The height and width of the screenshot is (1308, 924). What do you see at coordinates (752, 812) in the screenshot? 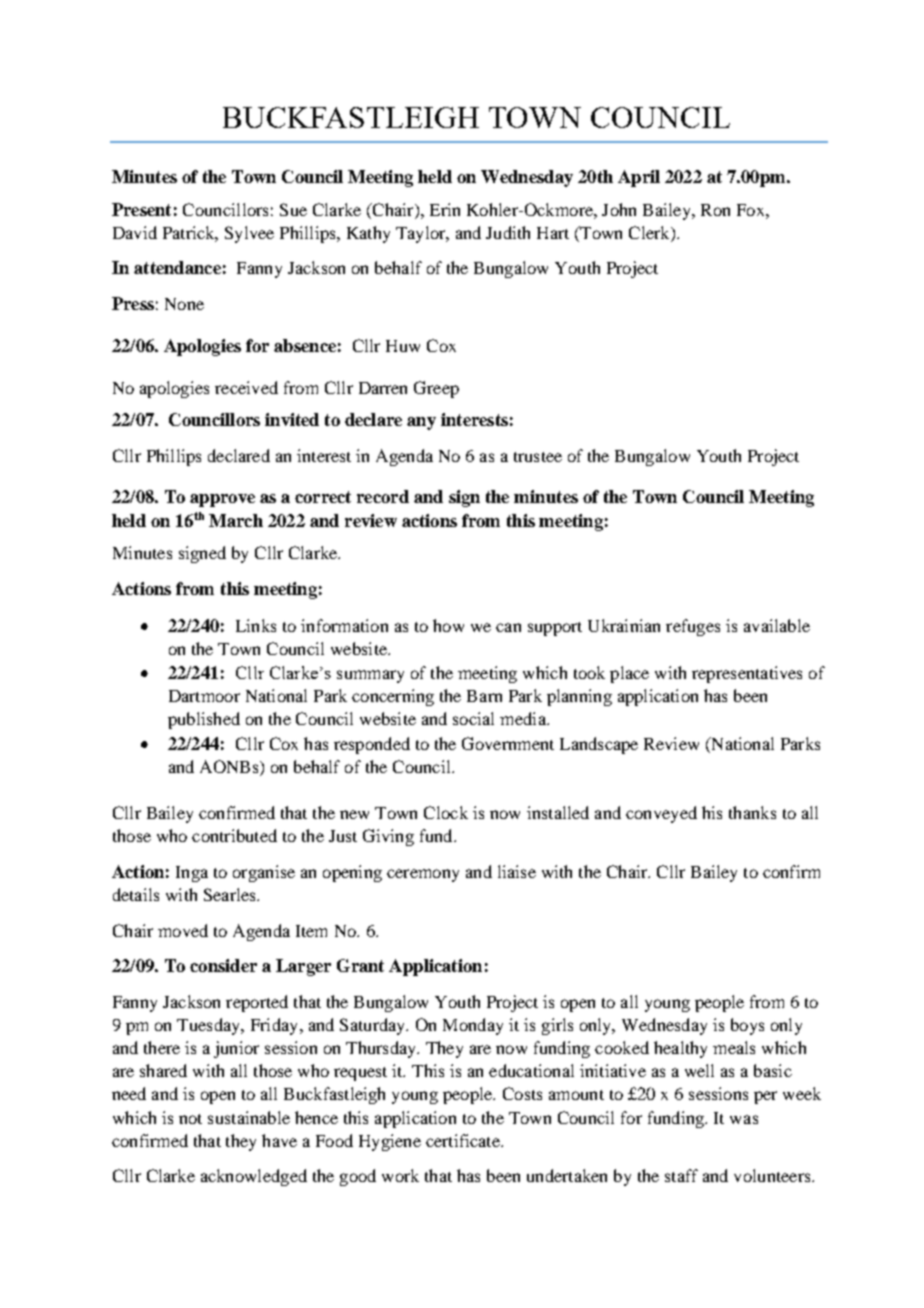
I see `thanks` at bounding box center [752, 812].
